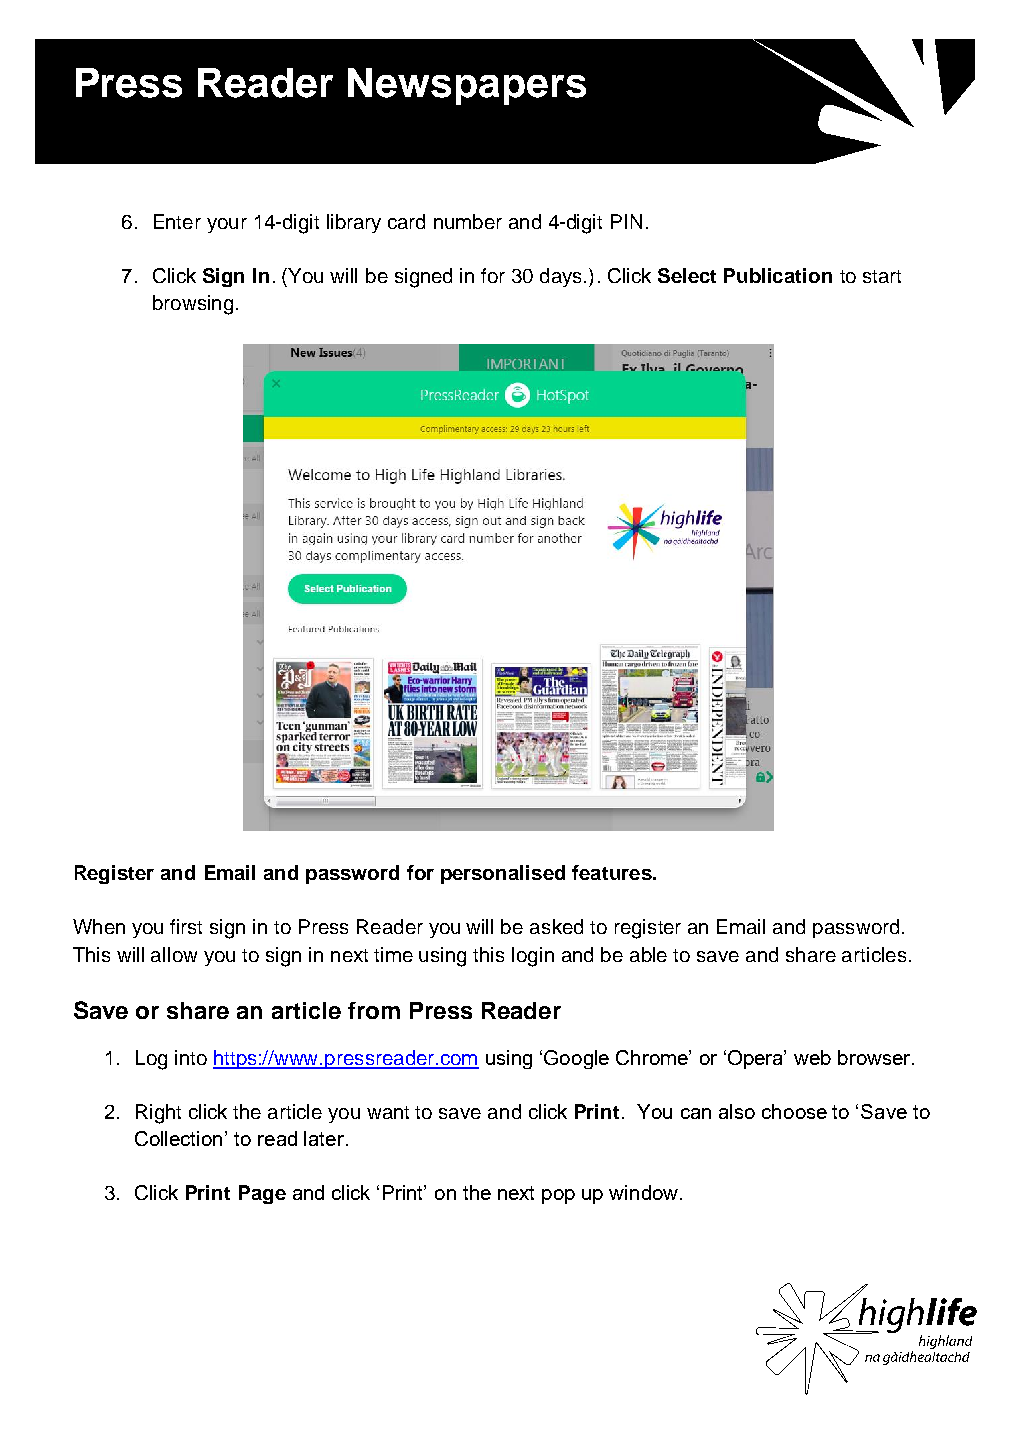 This document has height=1439, width=1017. What do you see at coordinates (467, 86) in the document?
I see `Newspapers` at bounding box center [467, 86].
